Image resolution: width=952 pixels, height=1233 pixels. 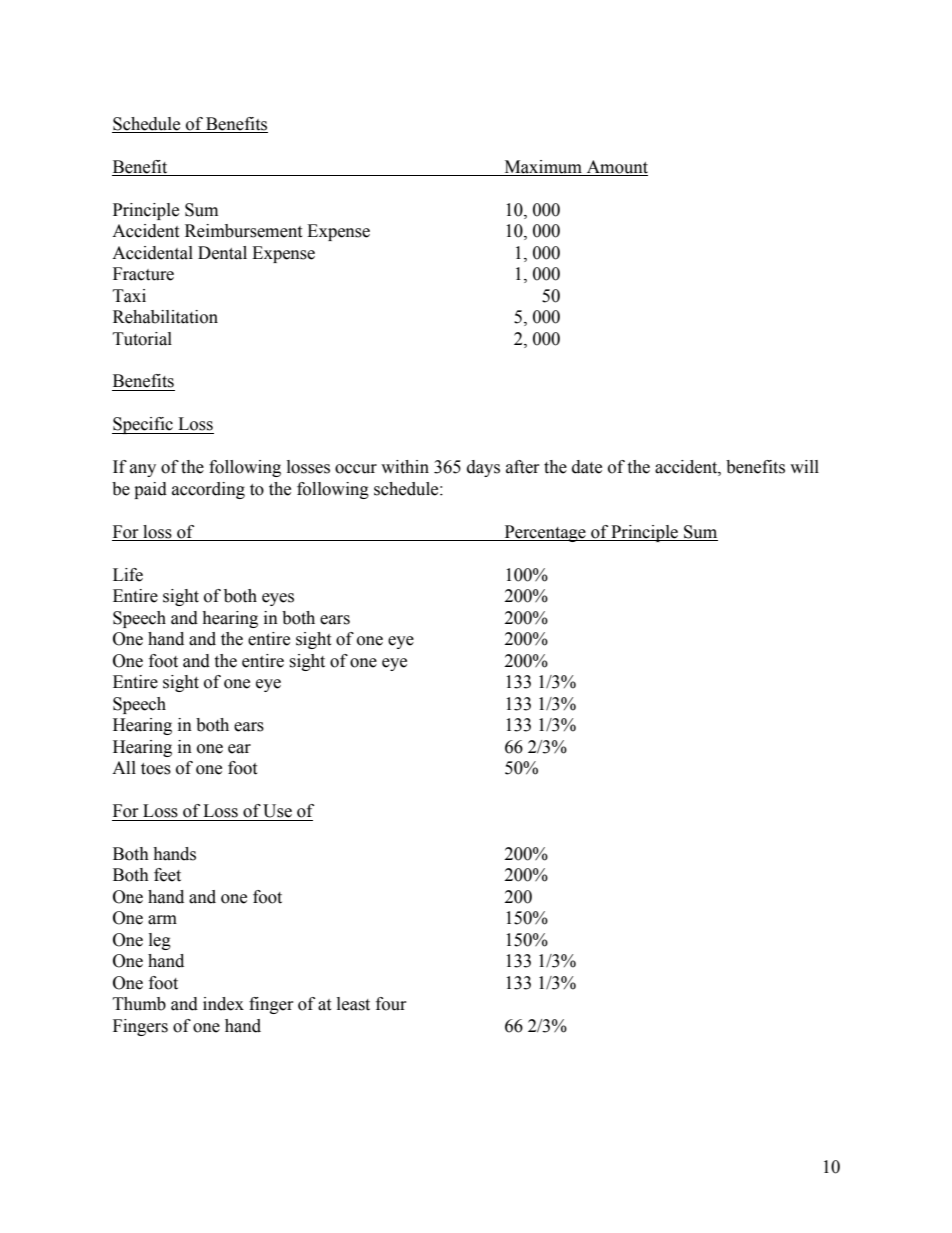 I want to click on Maximum, so click(x=543, y=167).
